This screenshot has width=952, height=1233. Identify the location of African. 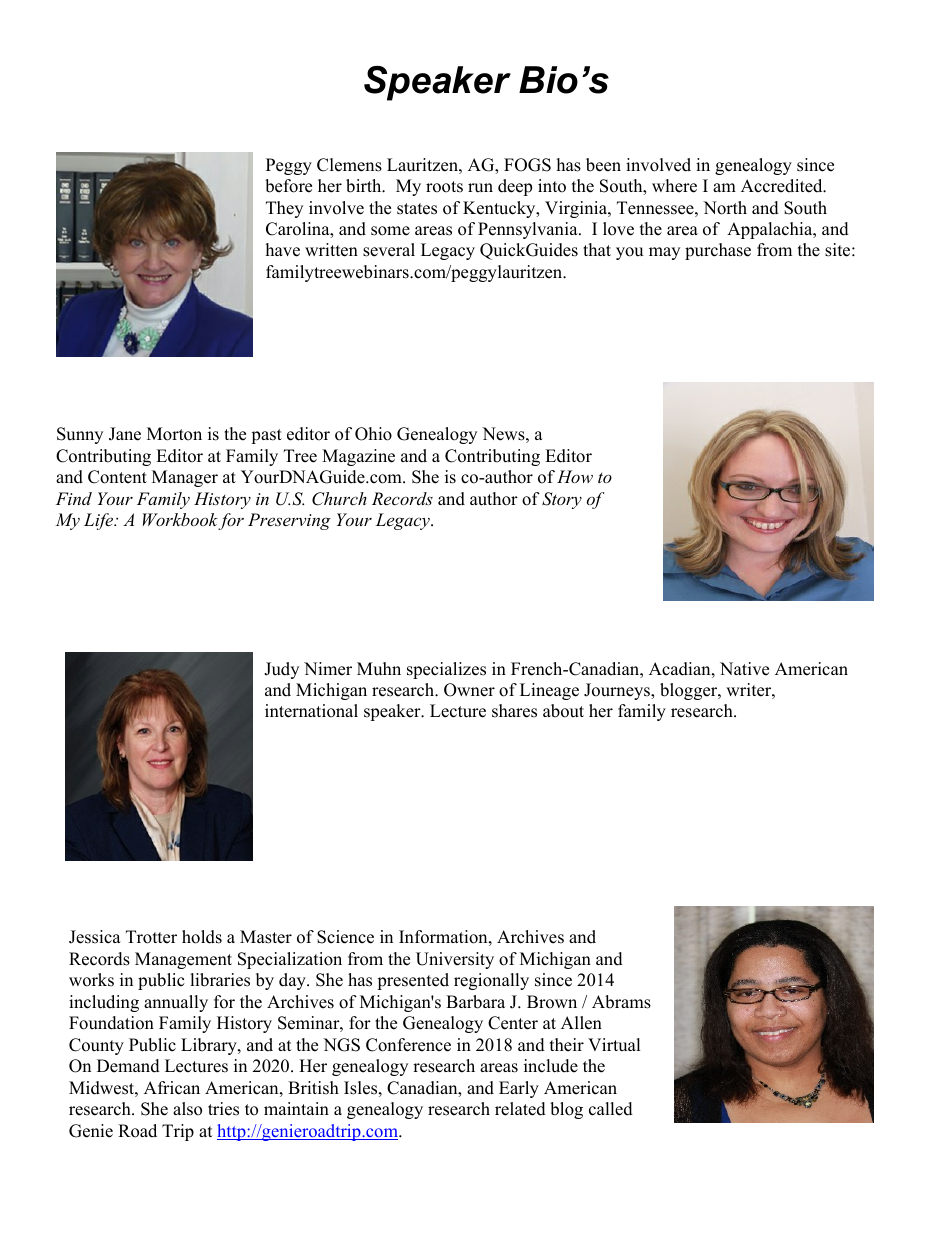
(172, 1088).
